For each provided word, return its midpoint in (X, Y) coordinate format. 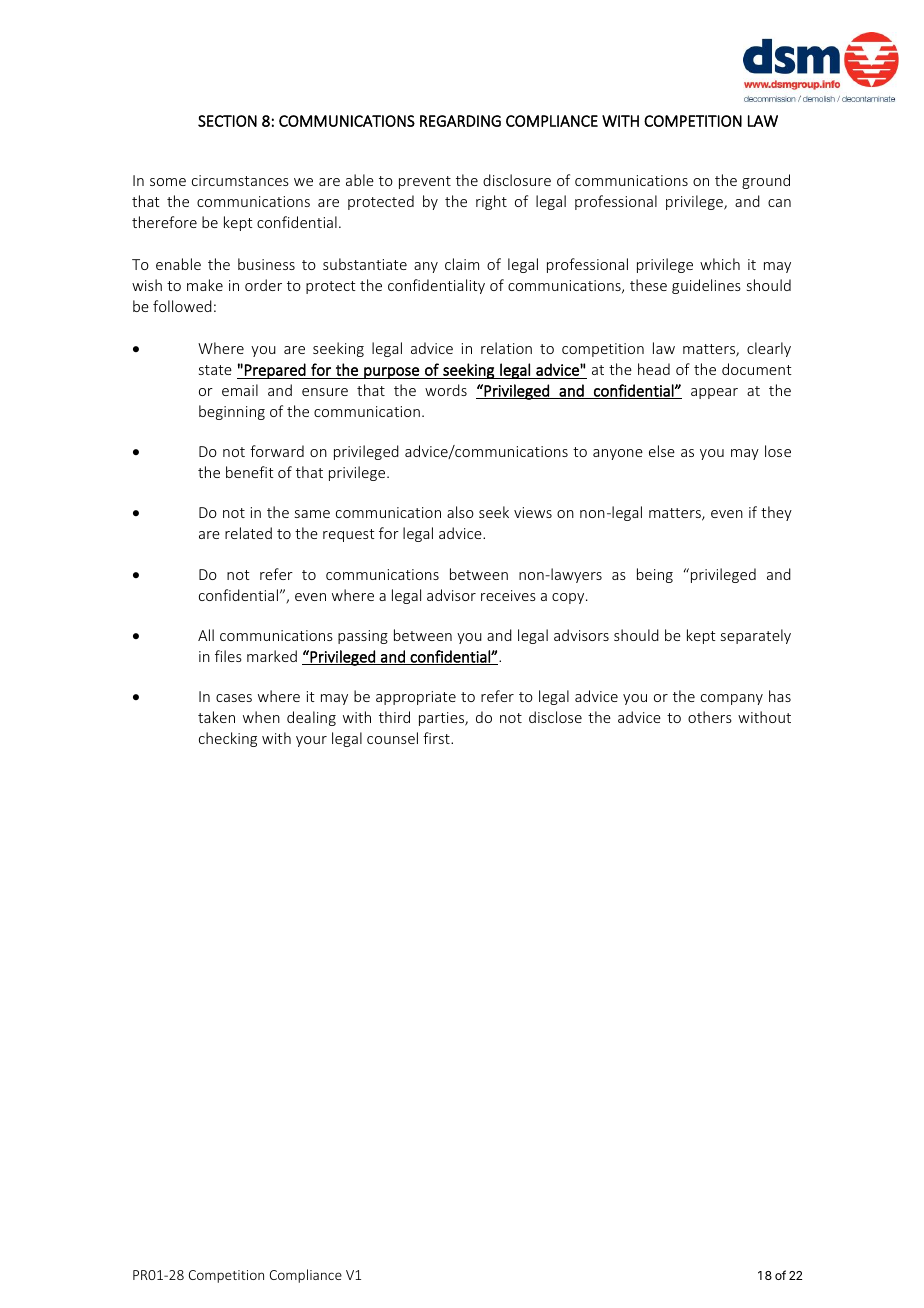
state (215, 370)
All (206, 635)
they (776, 513)
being (655, 575)
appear (714, 393)
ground (766, 181)
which (720, 264)
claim (462, 264)
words (446, 390)
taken (216, 717)
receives (508, 595)
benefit (250, 472)
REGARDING (460, 121)
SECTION (227, 121)
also (460, 512)
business (266, 264)
